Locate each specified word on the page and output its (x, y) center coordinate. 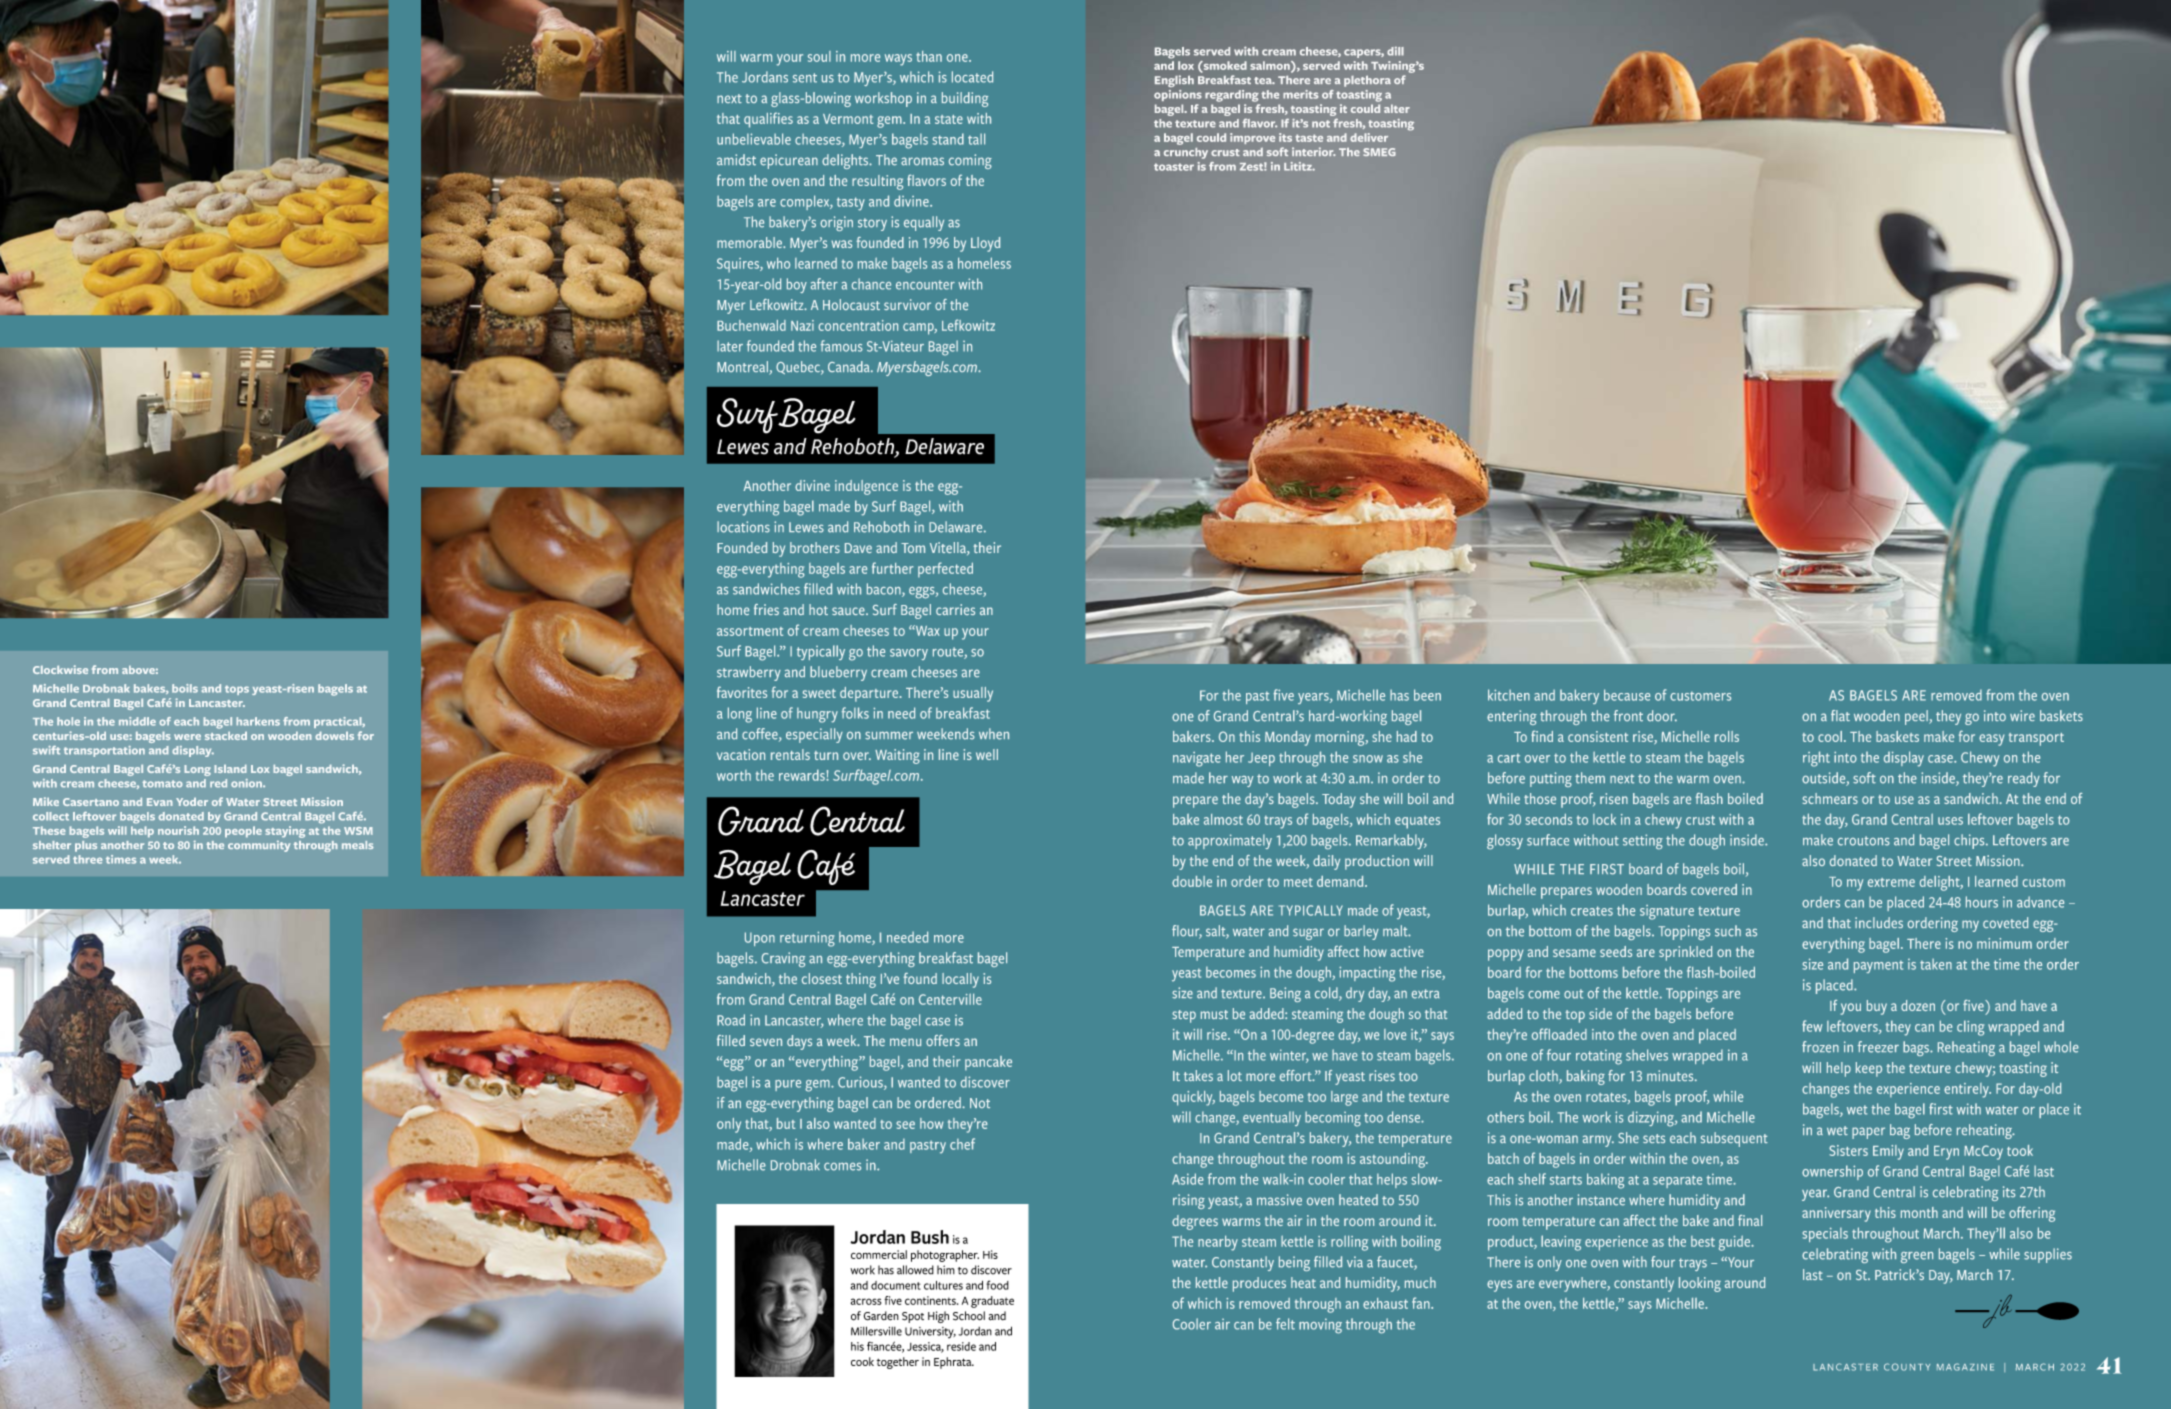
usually (973, 694)
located (972, 77)
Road (731, 1020)
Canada (850, 366)
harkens (258, 721)
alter (1397, 108)
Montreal (743, 368)
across (866, 1301)
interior (1314, 151)
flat (1840, 715)
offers (943, 1040)
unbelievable (754, 139)
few (1812, 1026)
